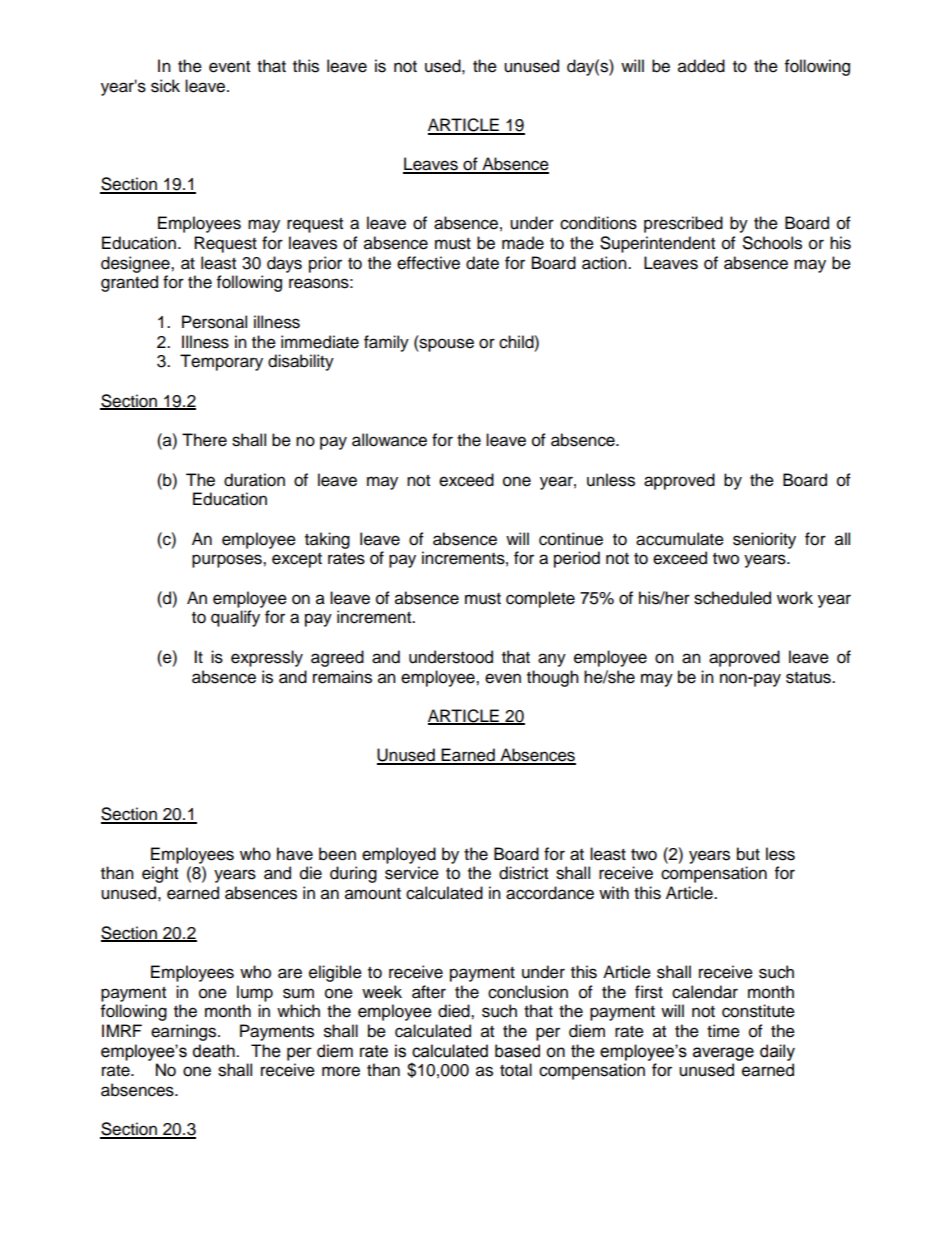 This screenshot has height=1233, width=952. Describe the element at coordinates (455, 1011) in the screenshot. I see `died` at that location.
